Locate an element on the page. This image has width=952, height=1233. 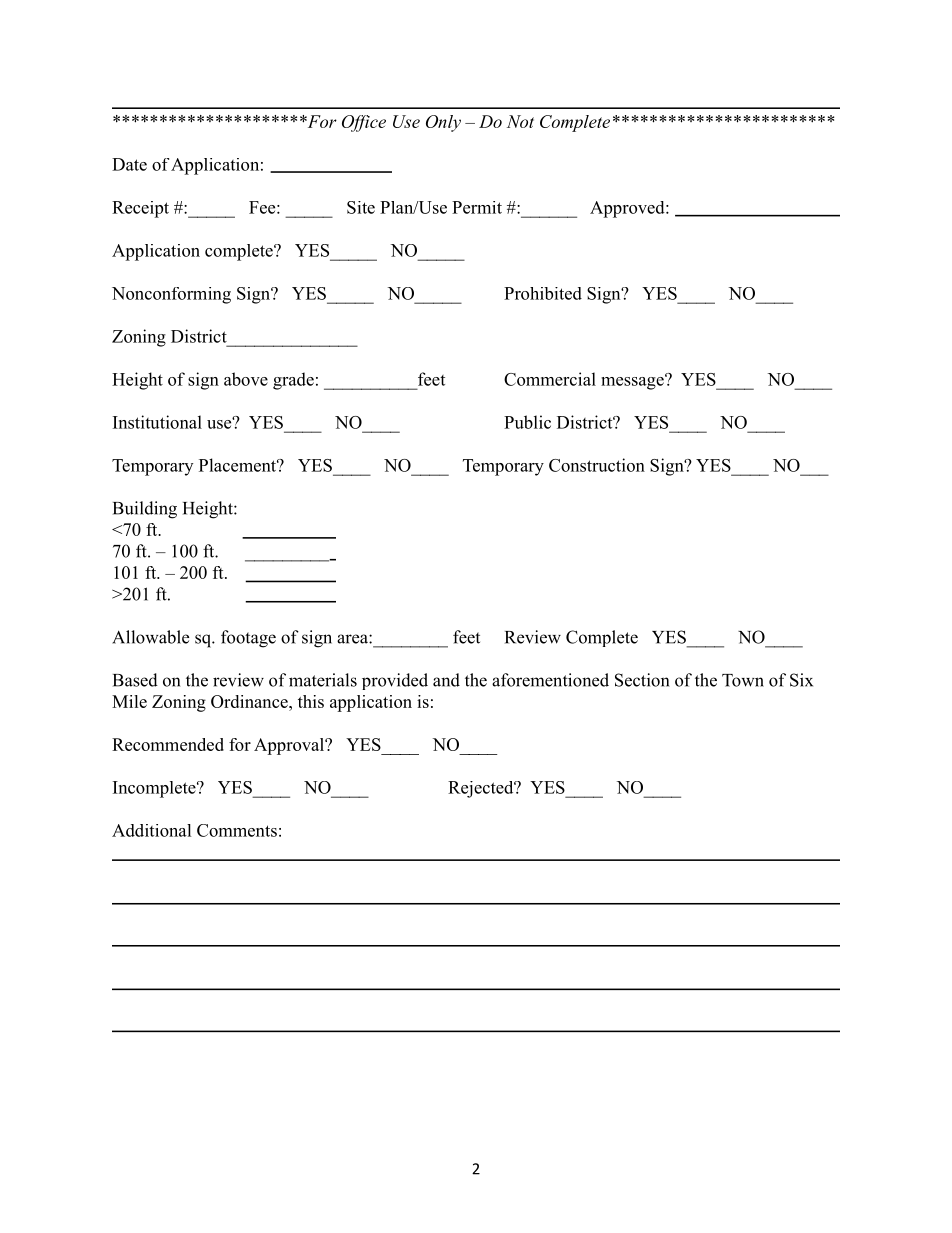
Town is located at coordinates (743, 680).
